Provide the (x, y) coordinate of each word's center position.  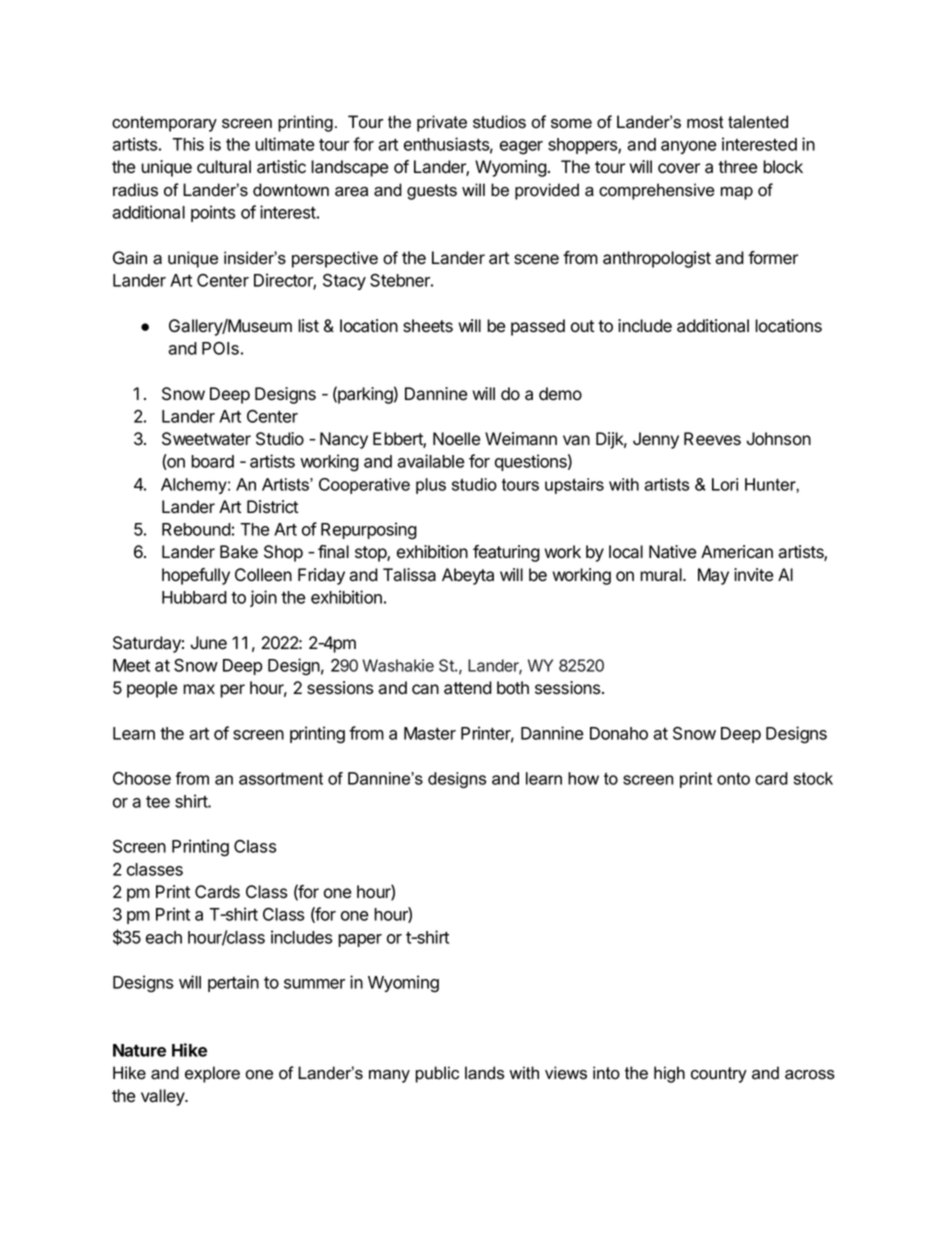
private (442, 123)
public (437, 1074)
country (719, 1075)
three (737, 167)
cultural (224, 167)
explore (212, 1074)
